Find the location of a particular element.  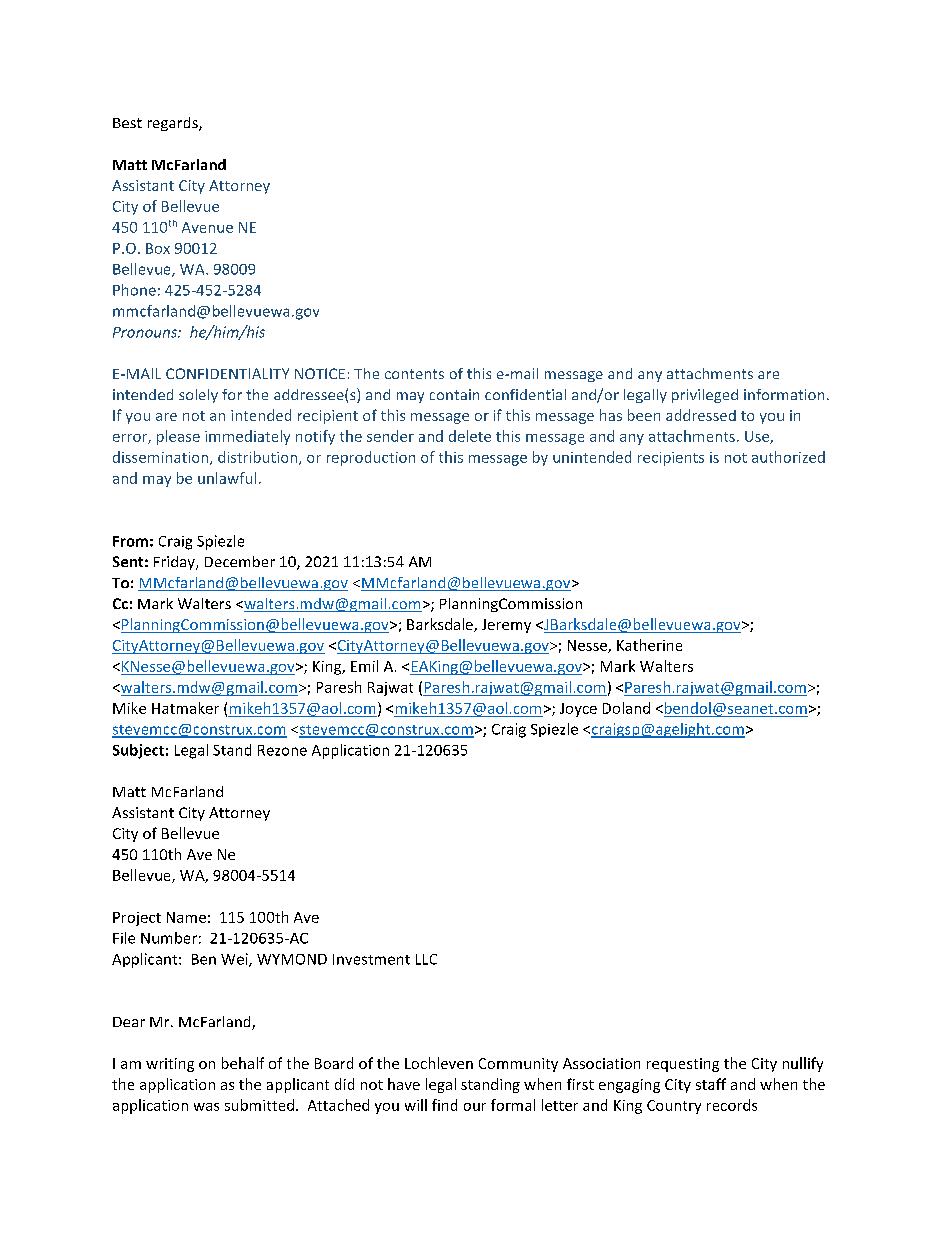

regards is located at coordinates (174, 124).
